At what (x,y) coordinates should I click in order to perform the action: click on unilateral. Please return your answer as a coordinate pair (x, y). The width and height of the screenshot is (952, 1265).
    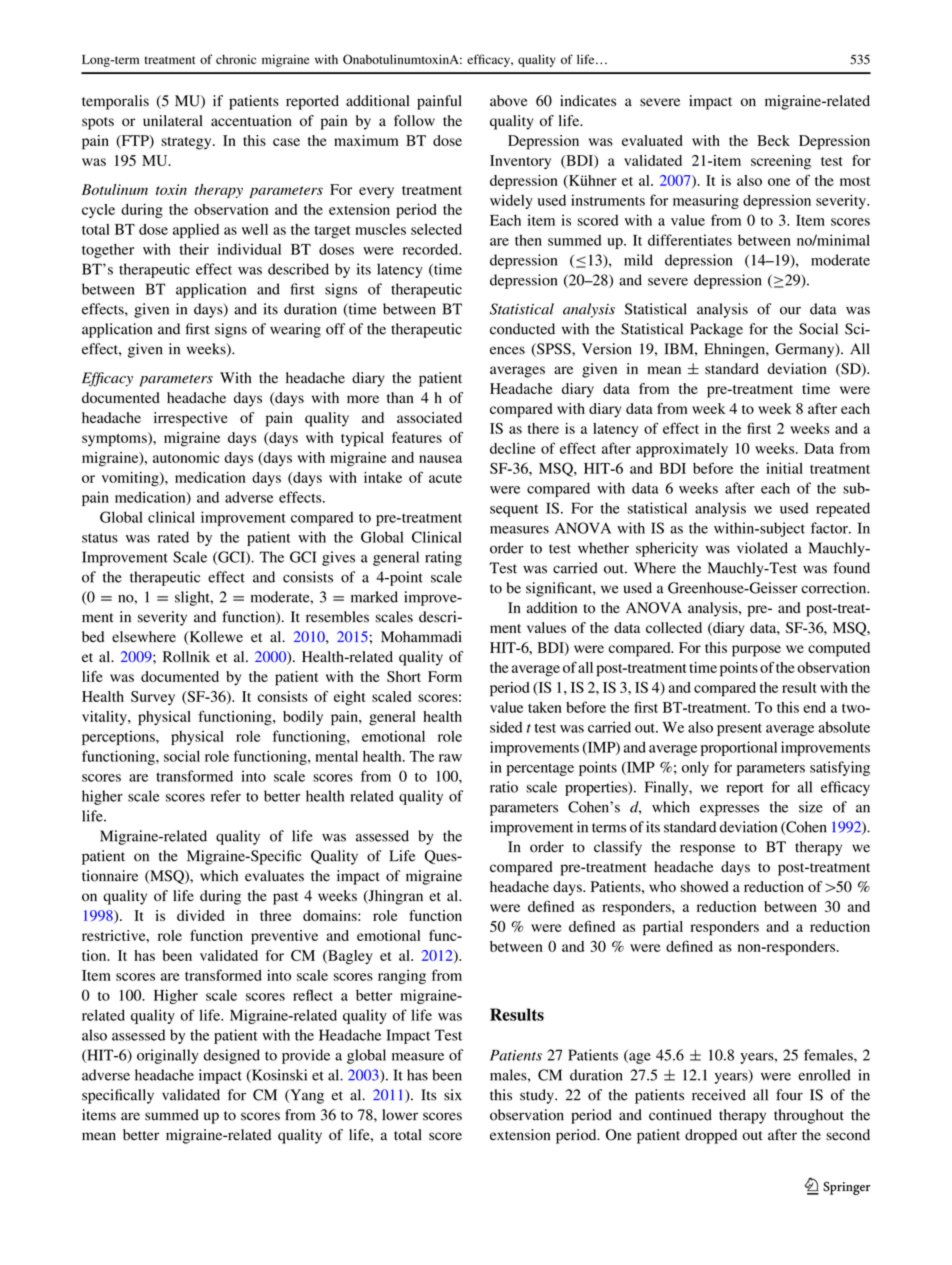
    Looking at the image, I should click on (173, 120).
